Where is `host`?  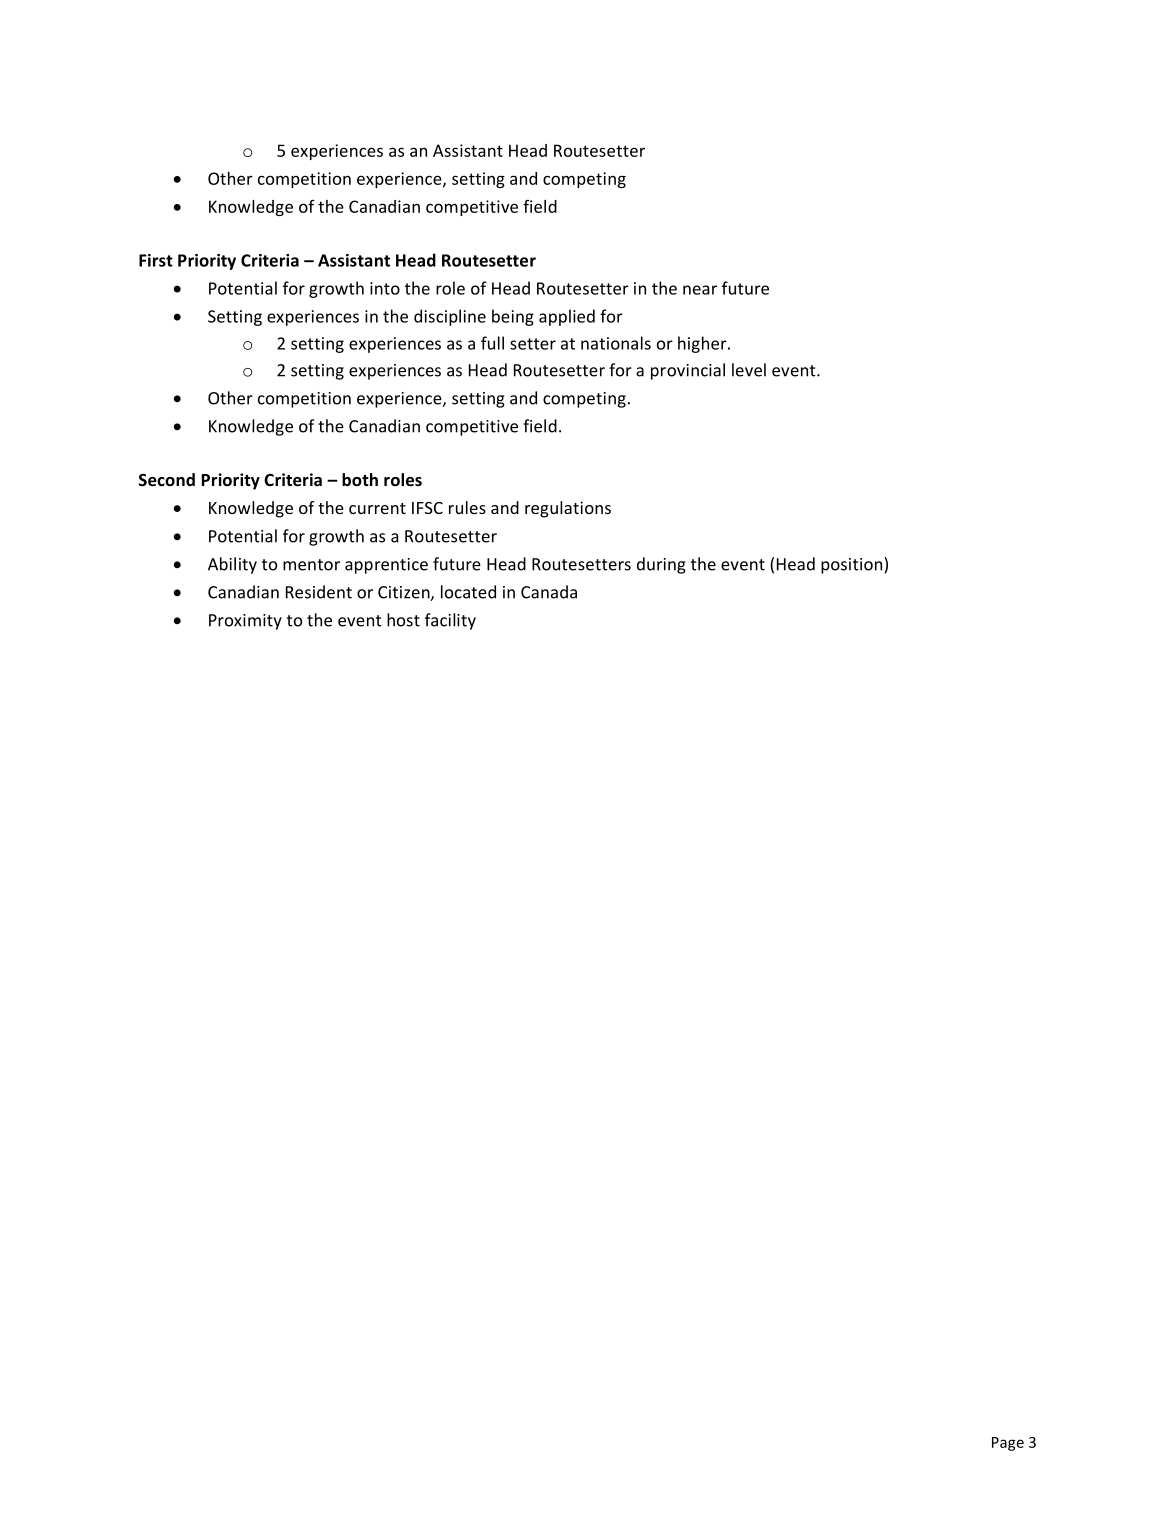
host is located at coordinates (403, 620).
